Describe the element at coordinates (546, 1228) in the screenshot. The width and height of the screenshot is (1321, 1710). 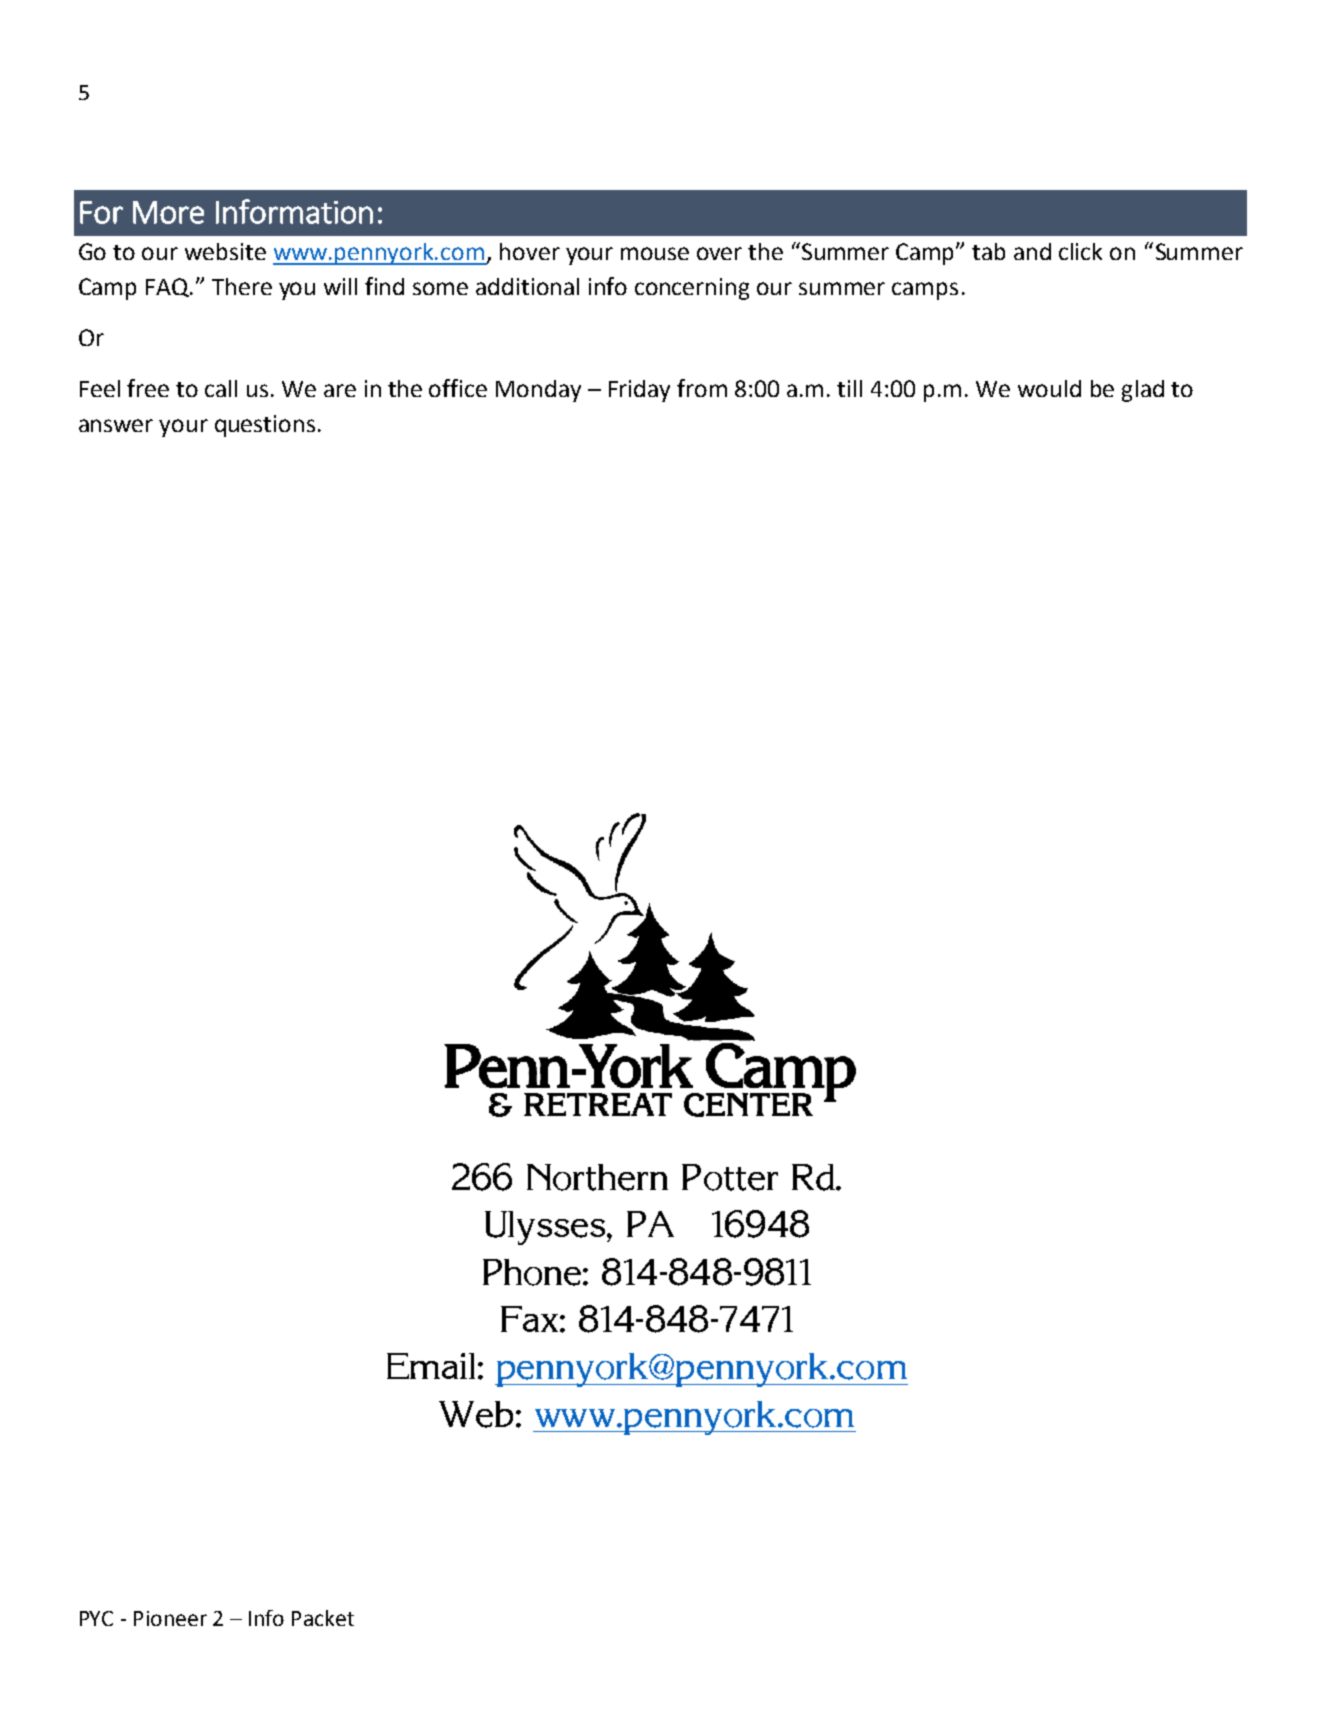
I see `Ulysses` at that location.
